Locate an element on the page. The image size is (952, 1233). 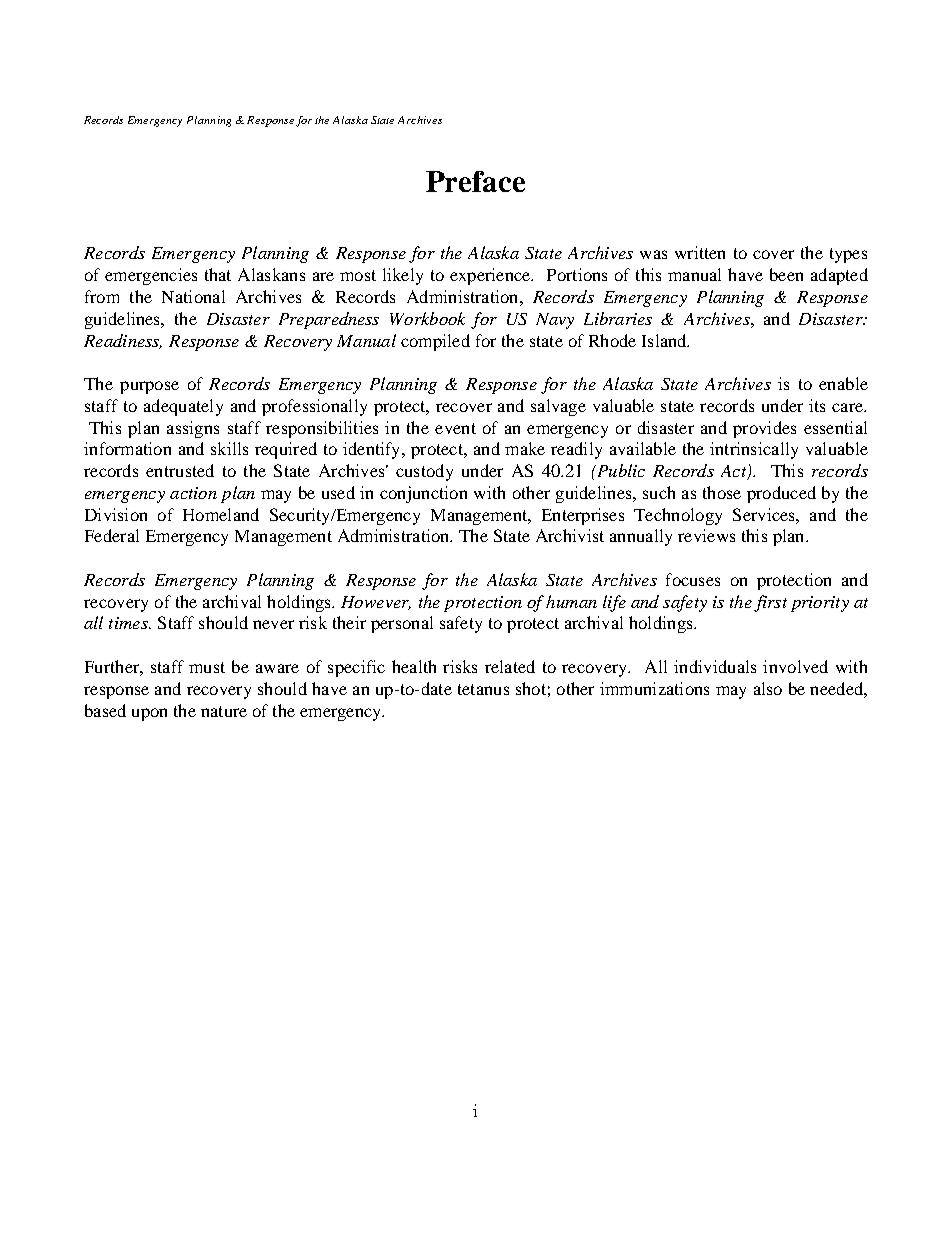
written is located at coordinates (700, 252).
